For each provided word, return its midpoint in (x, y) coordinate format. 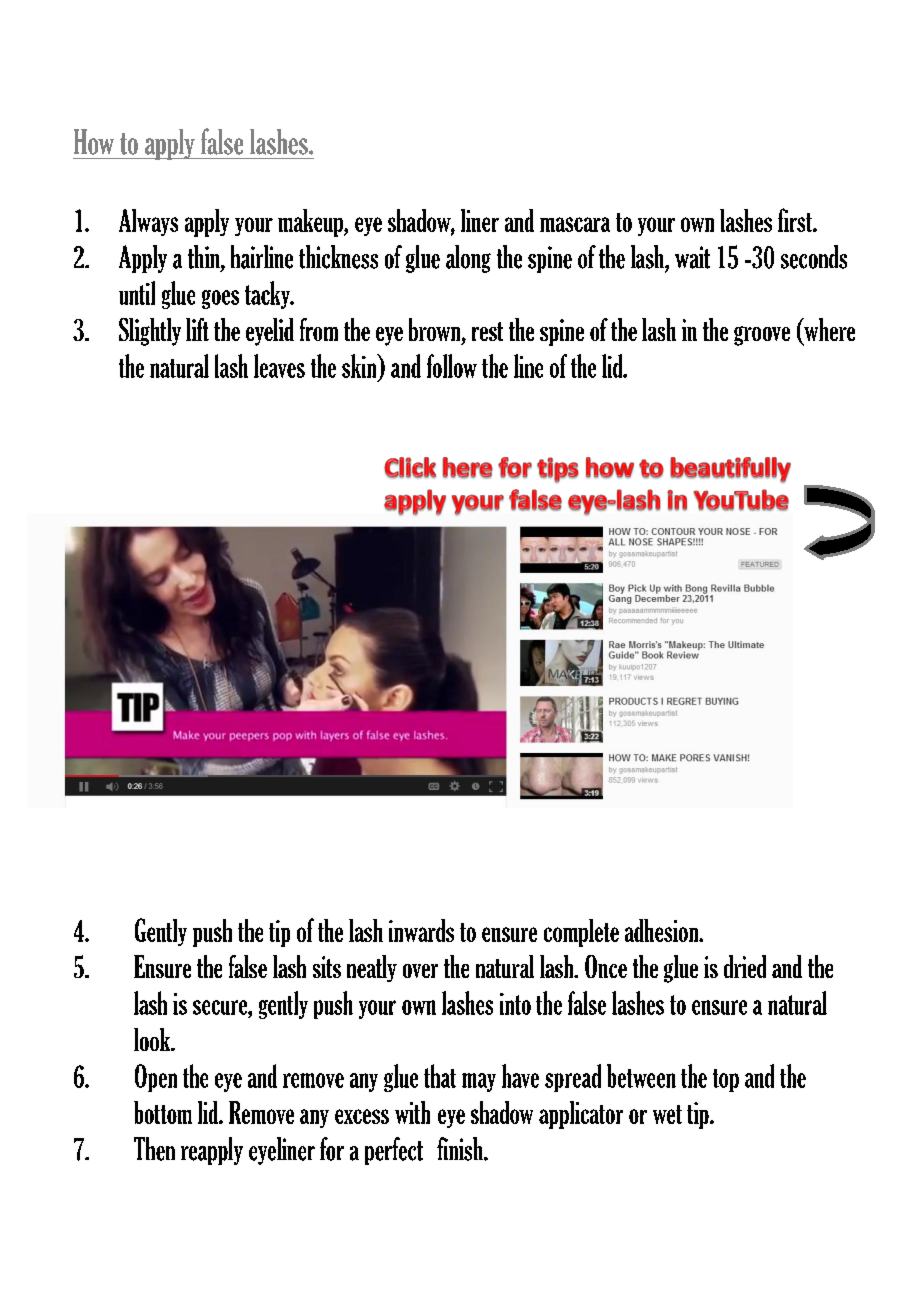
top (726, 1080)
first (796, 220)
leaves (279, 366)
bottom (163, 1112)
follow (452, 366)
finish (461, 1149)
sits (327, 967)
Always (148, 222)
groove (762, 336)
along (468, 259)
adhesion (663, 930)
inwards (421, 930)
